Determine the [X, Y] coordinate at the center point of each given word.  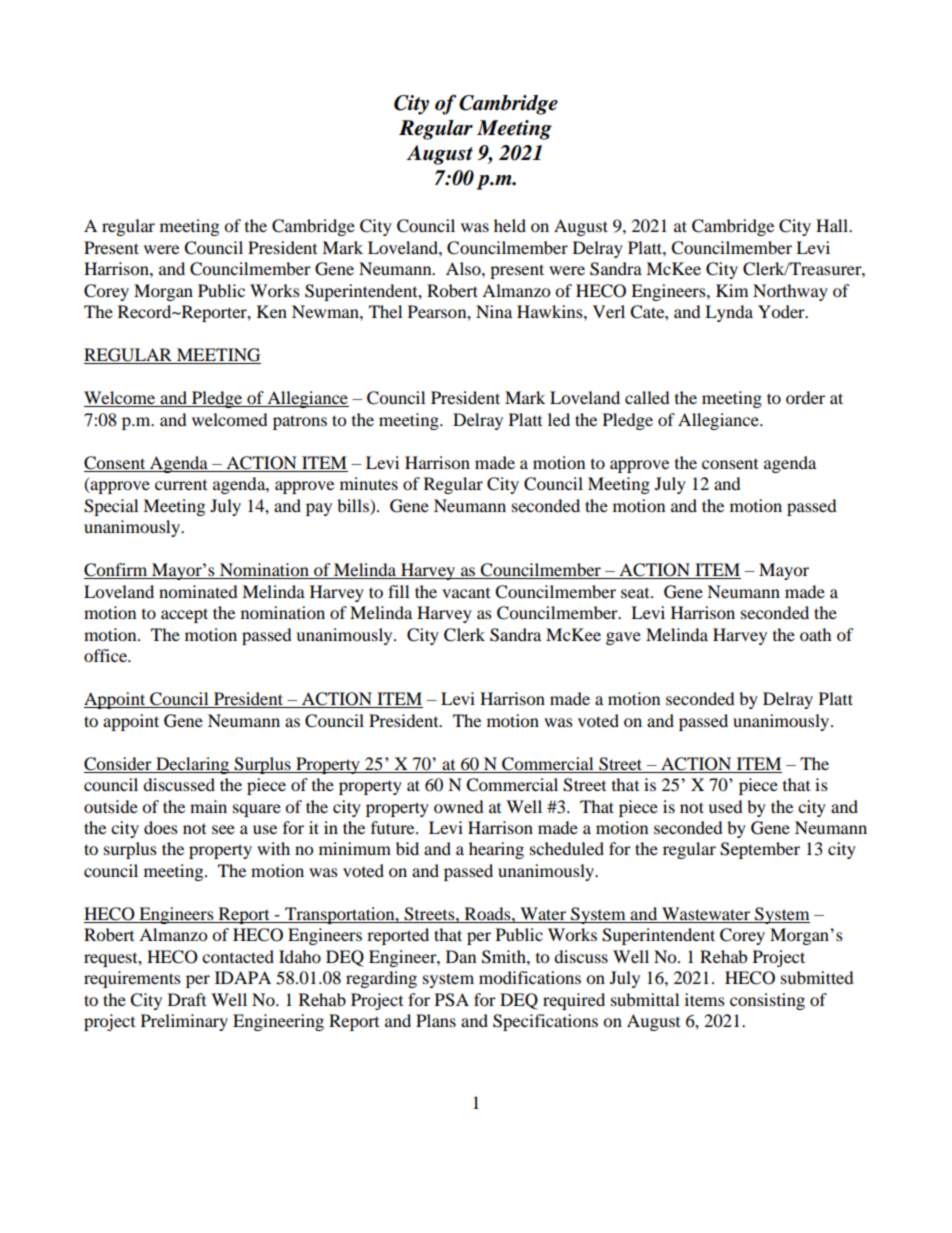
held [510, 225]
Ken [272, 311]
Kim [732, 290]
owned [459, 806]
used [725, 806]
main [208, 806]
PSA [452, 1000]
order [805, 397]
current [181, 485]
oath [816, 634]
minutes [369, 483]
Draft [187, 999]
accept [184, 615]
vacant [466, 593]
